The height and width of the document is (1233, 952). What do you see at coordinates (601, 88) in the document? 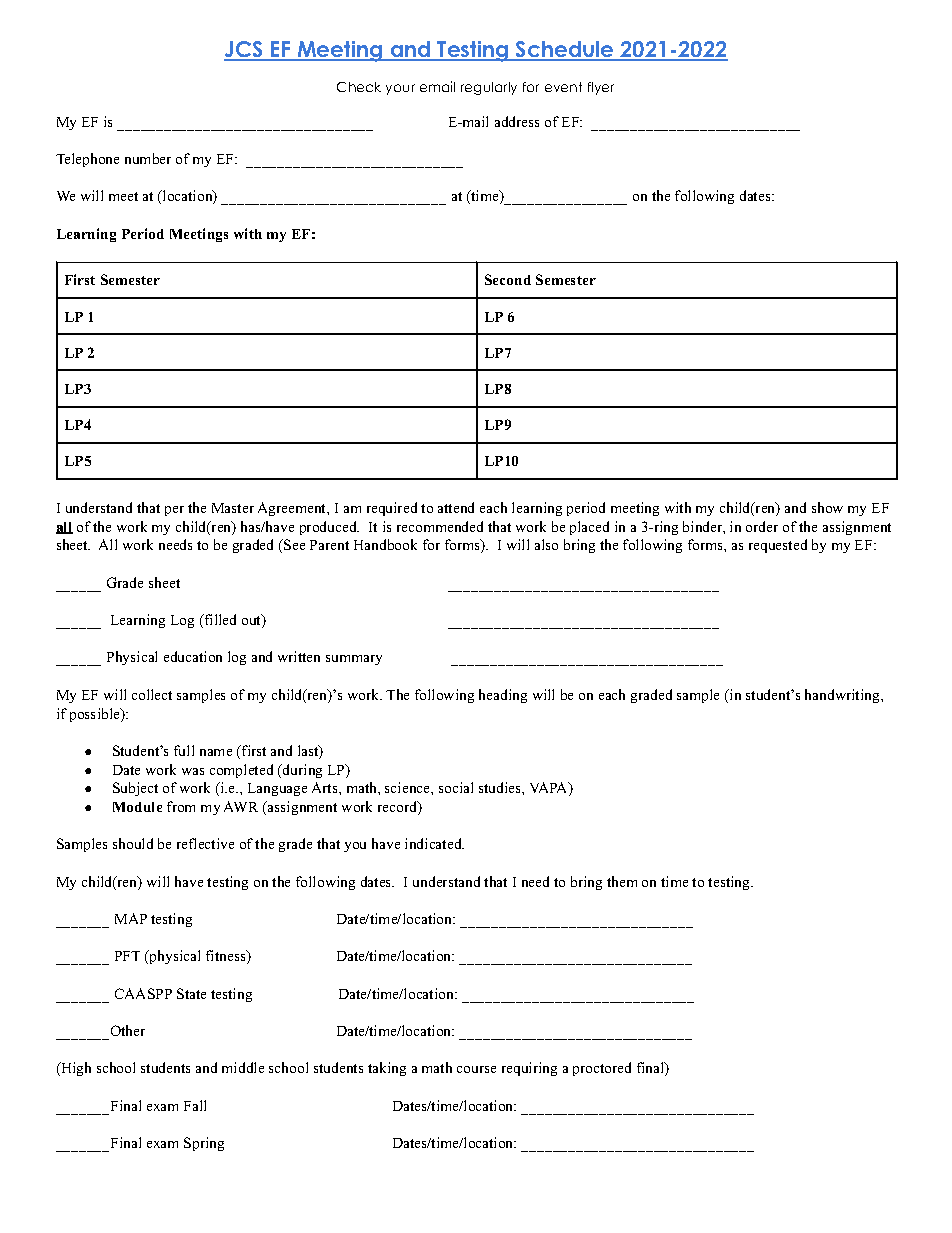
I see `flyer` at bounding box center [601, 88].
